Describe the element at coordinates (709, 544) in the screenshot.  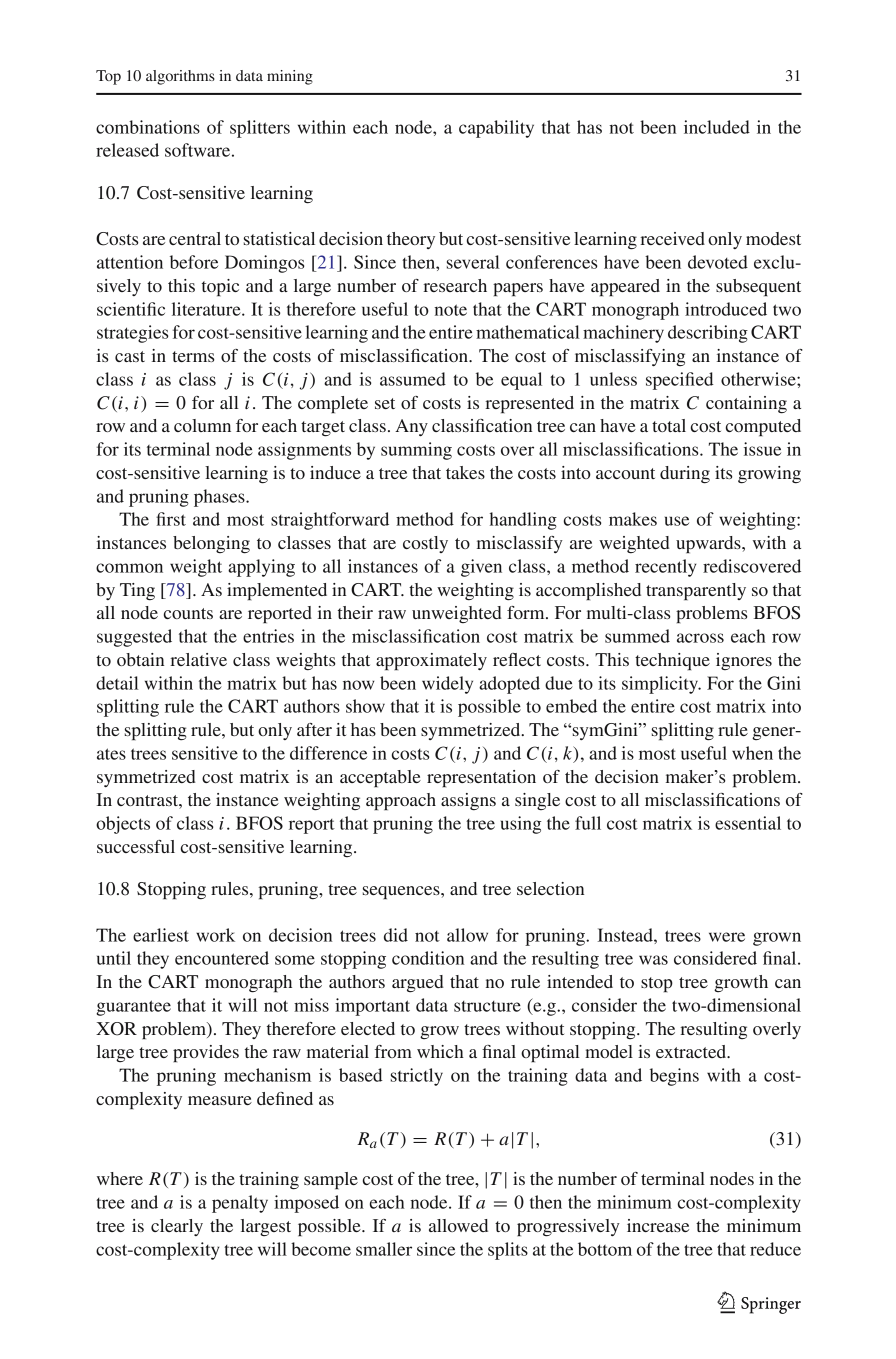
I see `upwards` at that location.
